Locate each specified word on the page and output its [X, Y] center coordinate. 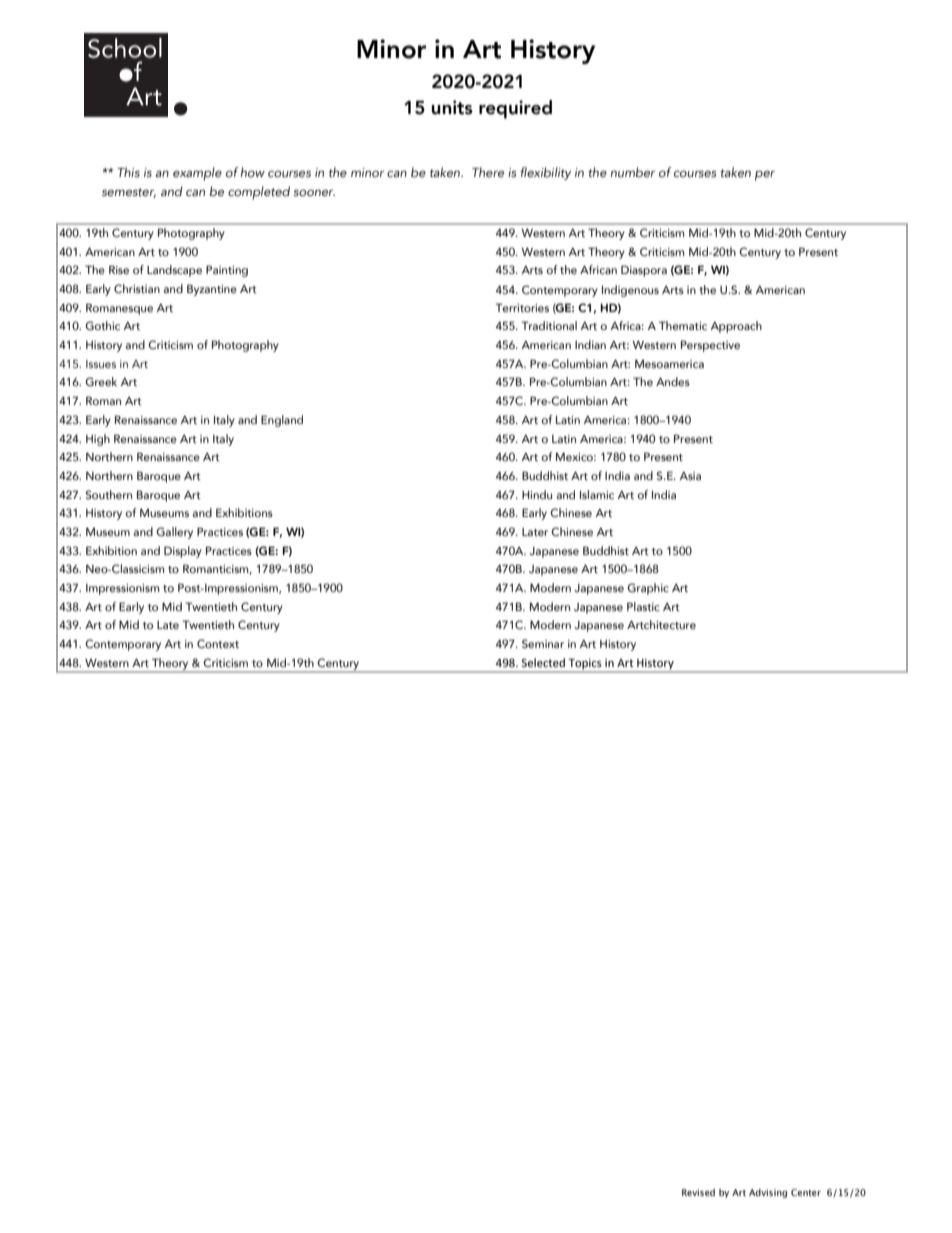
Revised [698, 1192]
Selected [543, 662]
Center [806, 1192]
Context [218, 643]
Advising [768, 1193]
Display [183, 552]
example [197, 174]
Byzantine [212, 290]
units [452, 107]
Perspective [710, 346]
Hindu [537, 494]
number [633, 172]
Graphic [648, 589]
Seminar [543, 643]
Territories [522, 307]
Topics [585, 664]
